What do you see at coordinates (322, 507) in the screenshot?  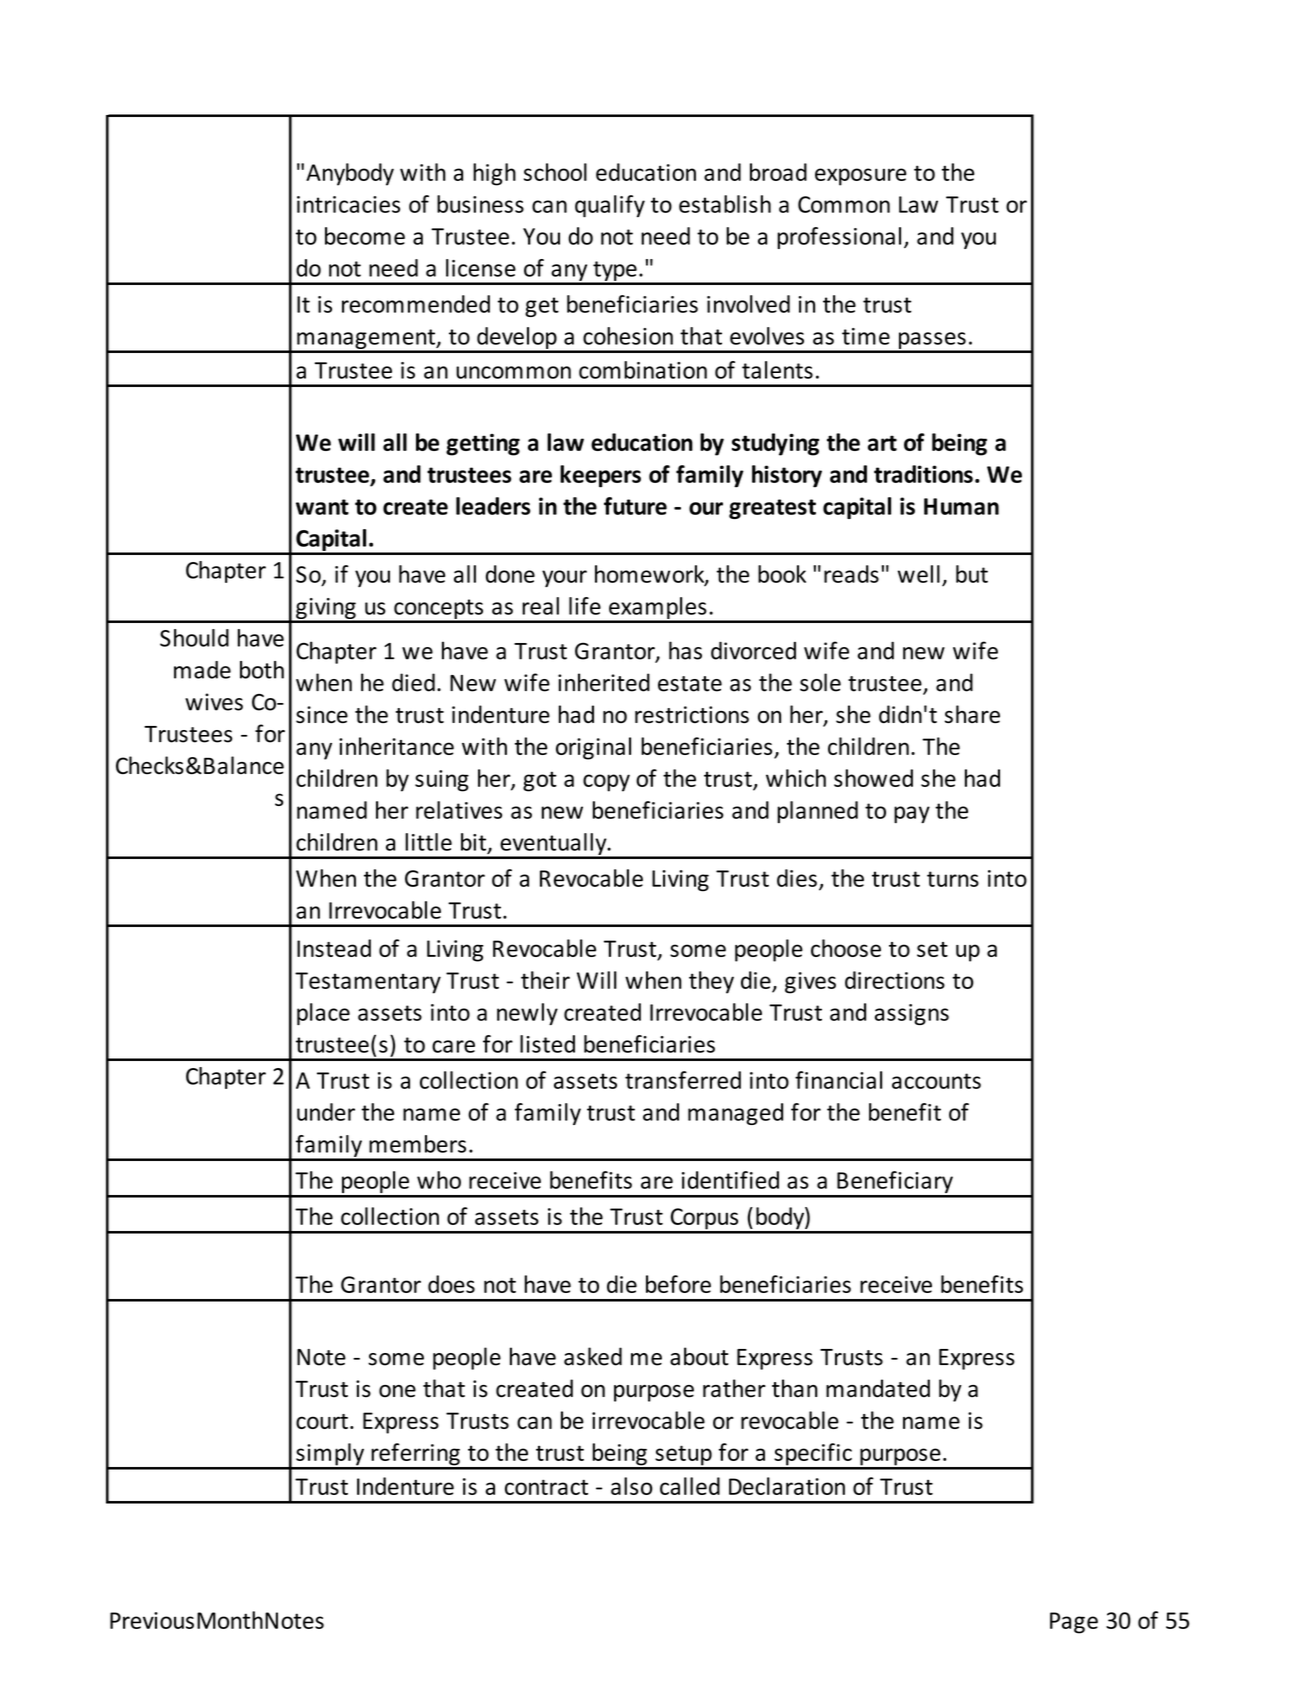 I see `want` at bounding box center [322, 507].
